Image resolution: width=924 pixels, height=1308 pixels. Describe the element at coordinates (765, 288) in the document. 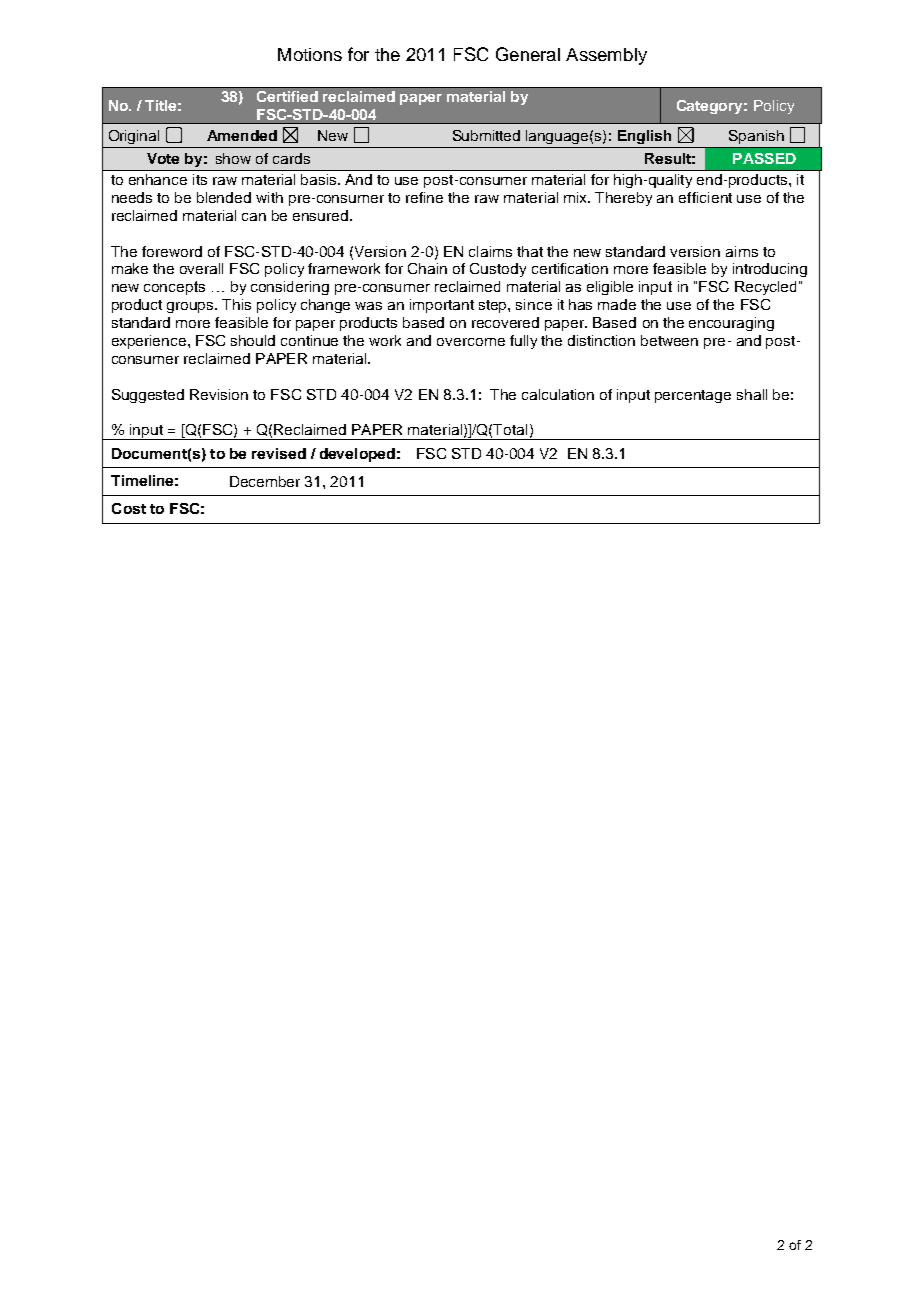

I see `Recycled` at that location.
